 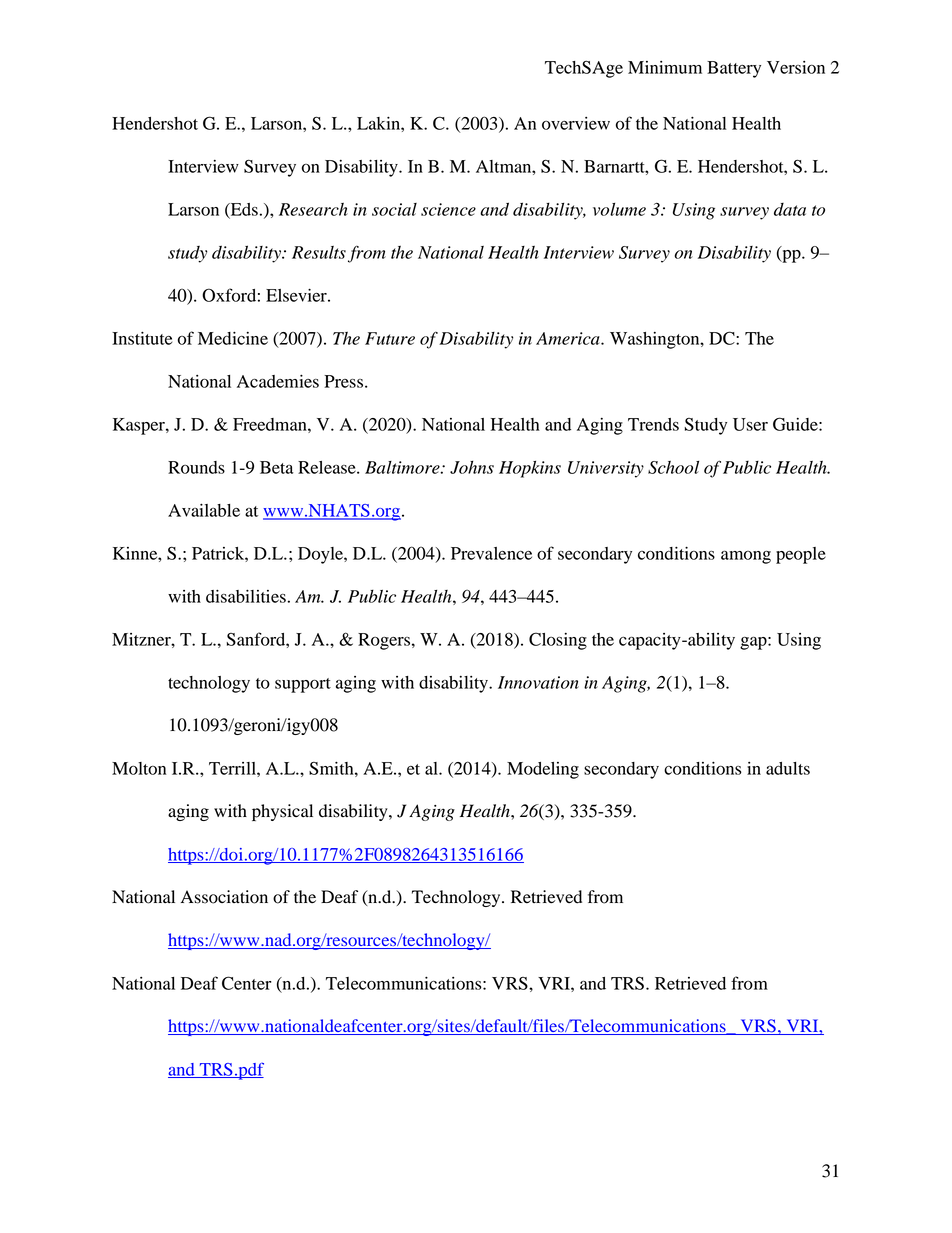 I want to click on School, so click(x=673, y=467).
